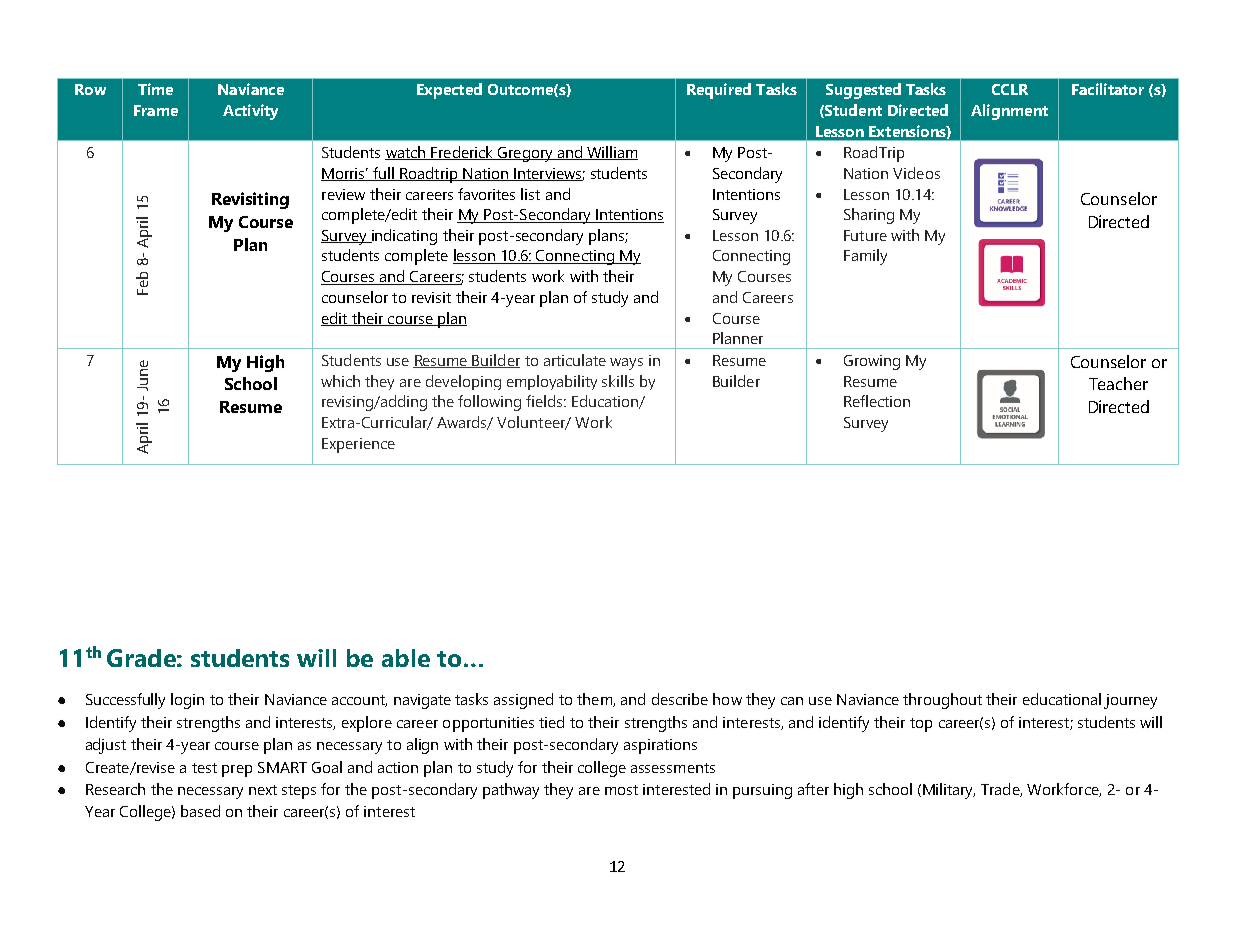  I want to click on Facilitator, so click(1108, 89).
